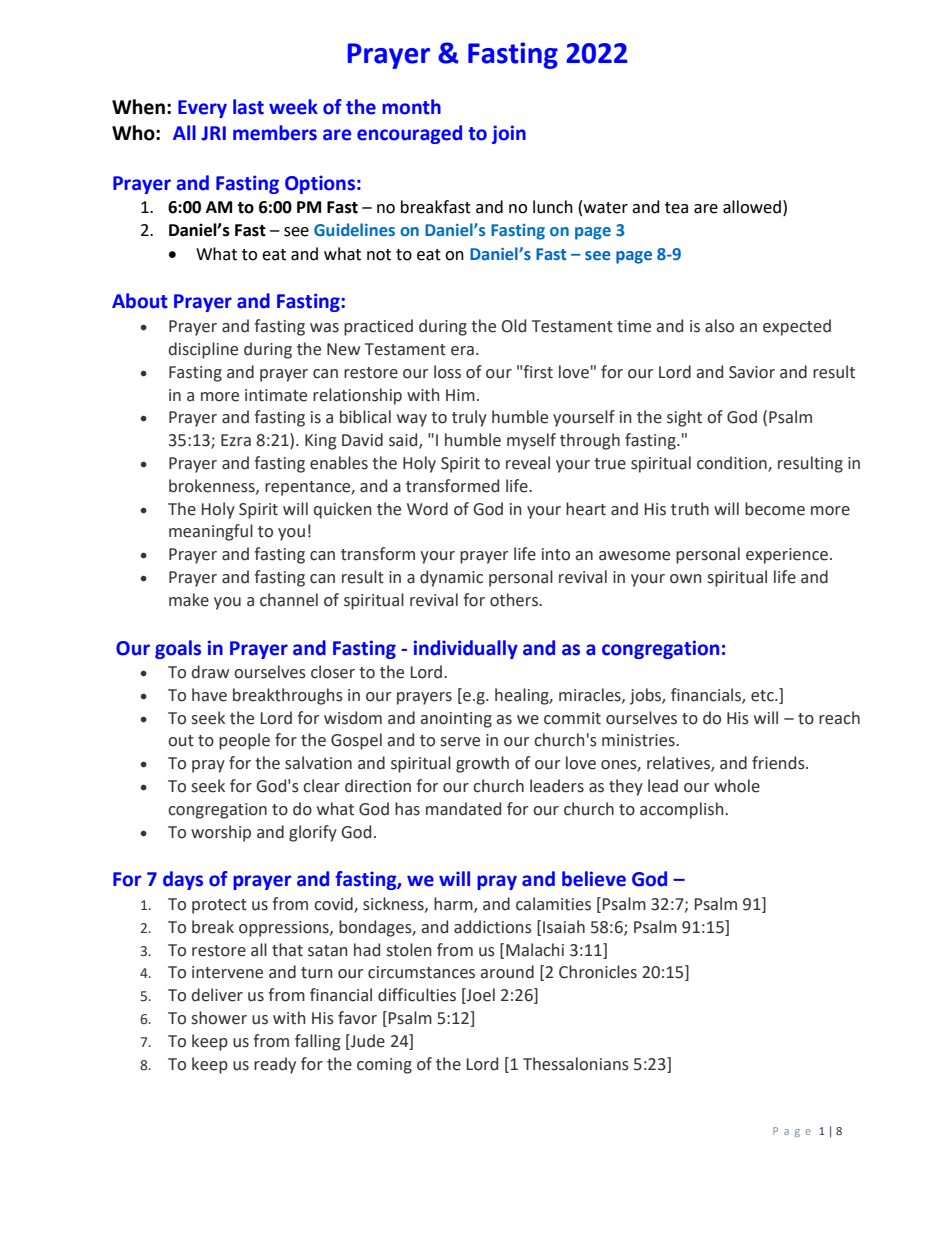 The image size is (952, 1233). I want to click on join, so click(509, 134).
